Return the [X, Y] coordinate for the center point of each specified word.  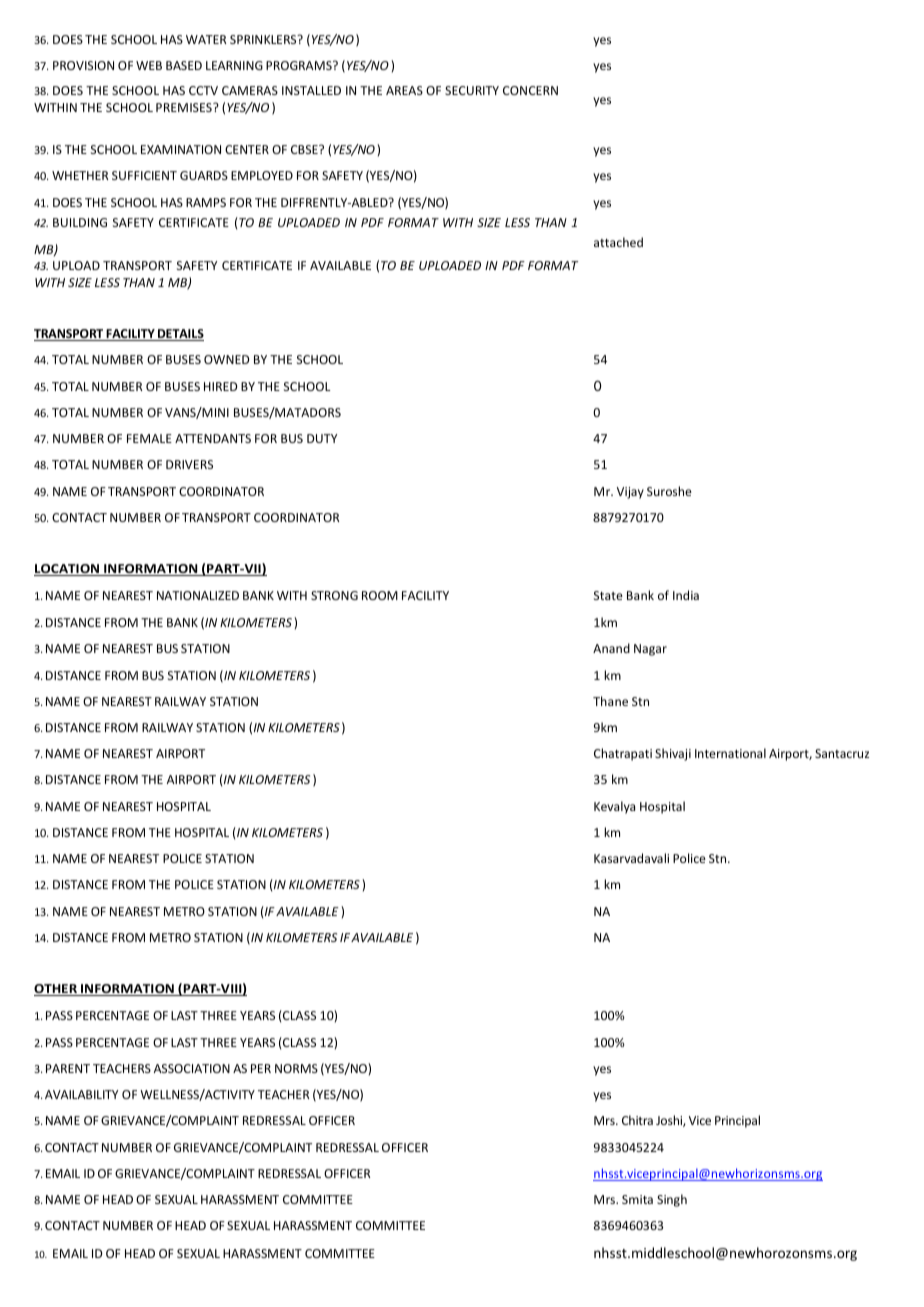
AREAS [404, 90]
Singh [672, 1200]
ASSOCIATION [192, 1068]
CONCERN [530, 90]
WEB [149, 65]
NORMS [296, 1068]
